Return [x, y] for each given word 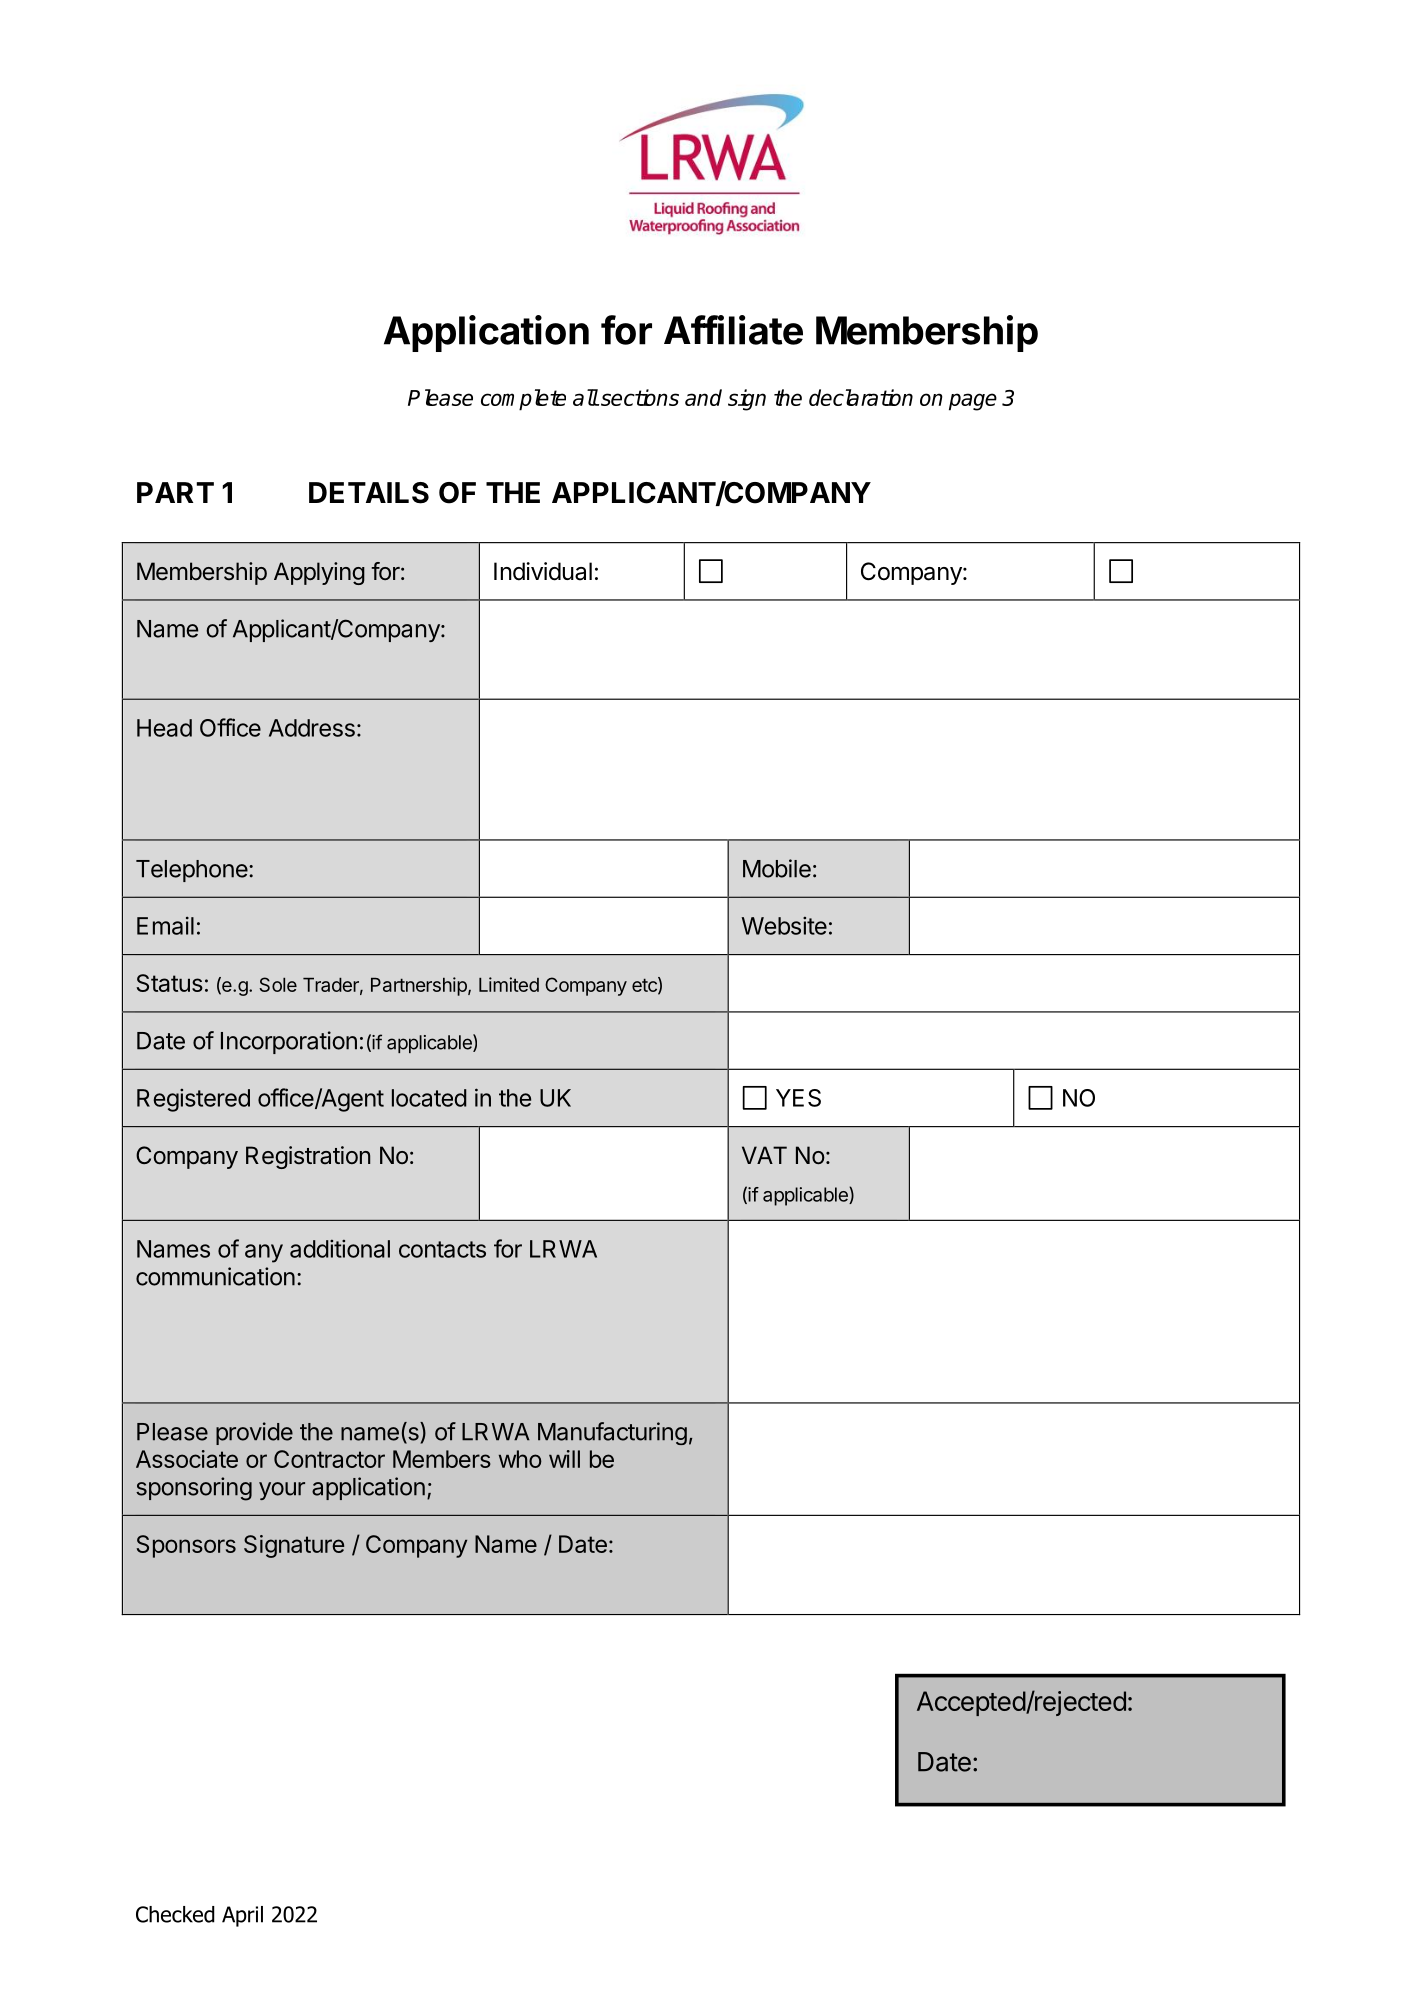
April [242, 1916]
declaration [861, 397]
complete [523, 400]
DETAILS [369, 493]
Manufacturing [612, 1433]
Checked [175, 1914]
